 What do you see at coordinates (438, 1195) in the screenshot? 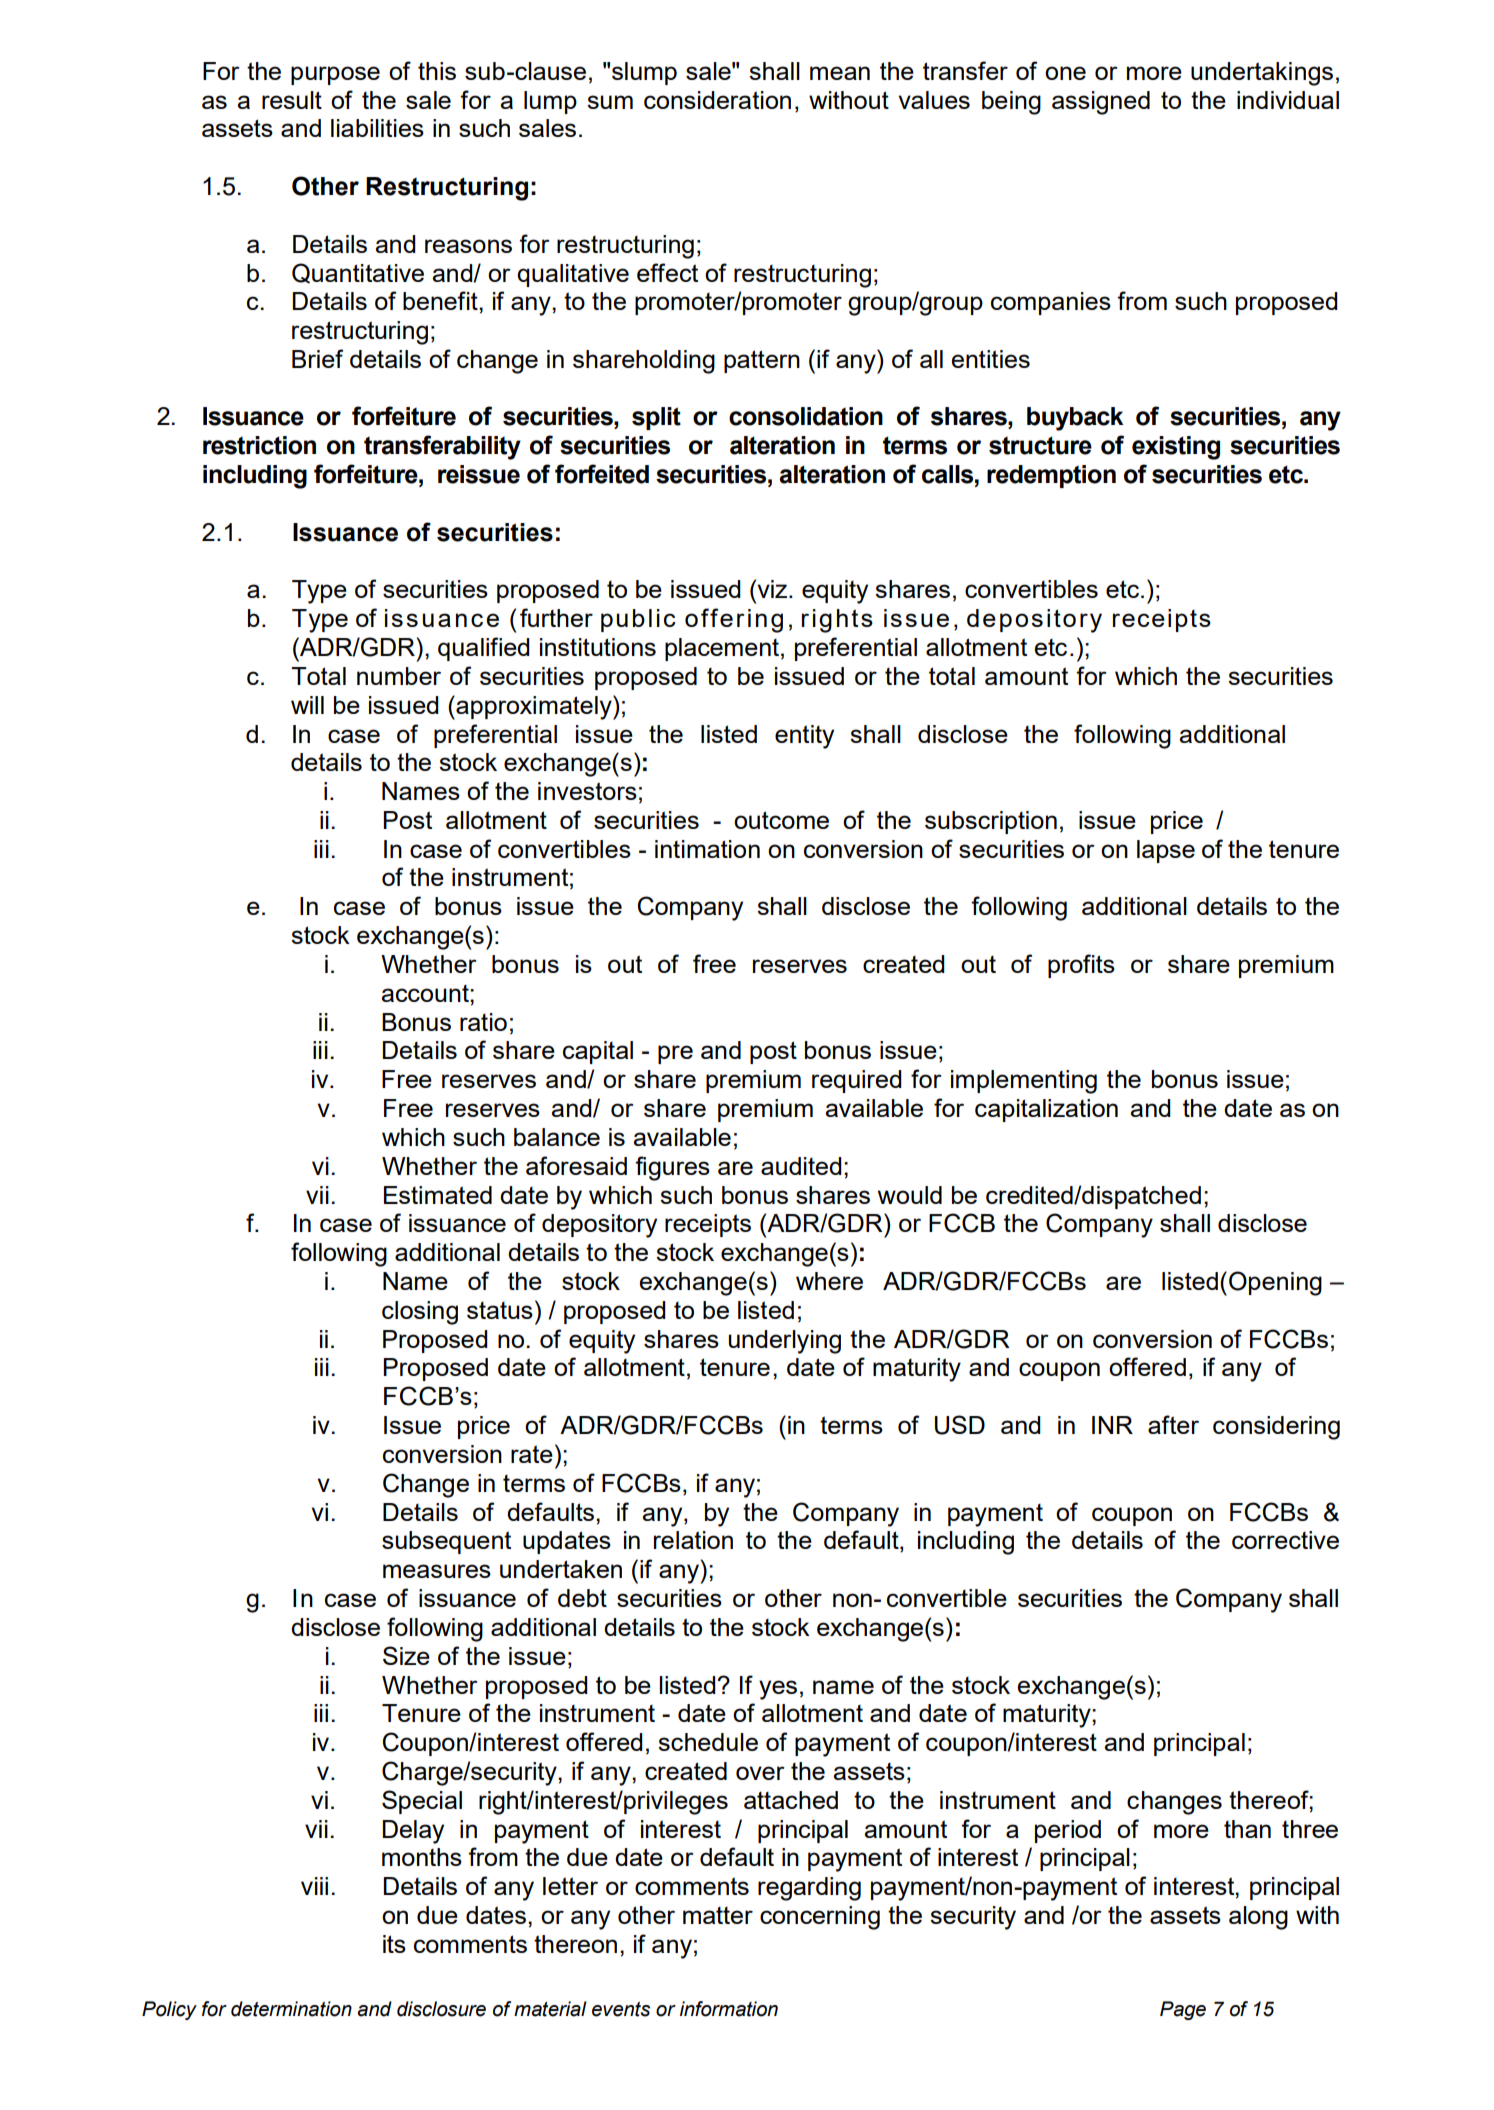
I see `Estimated` at bounding box center [438, 1195].
